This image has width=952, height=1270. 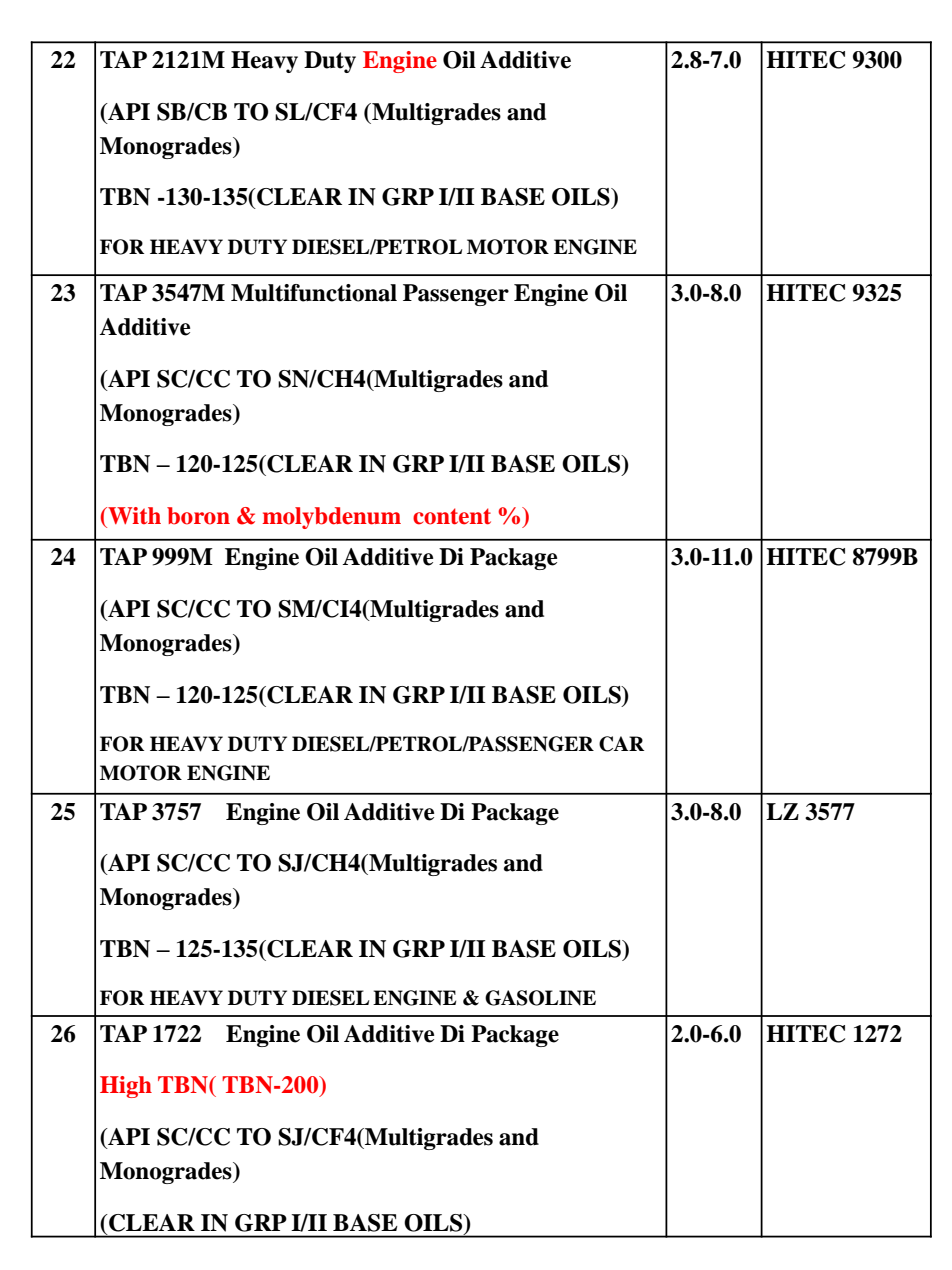 What do you see at coordinates (314, 293) in the image?
I see `Multifunctional` at bounding box center [314, 293].
